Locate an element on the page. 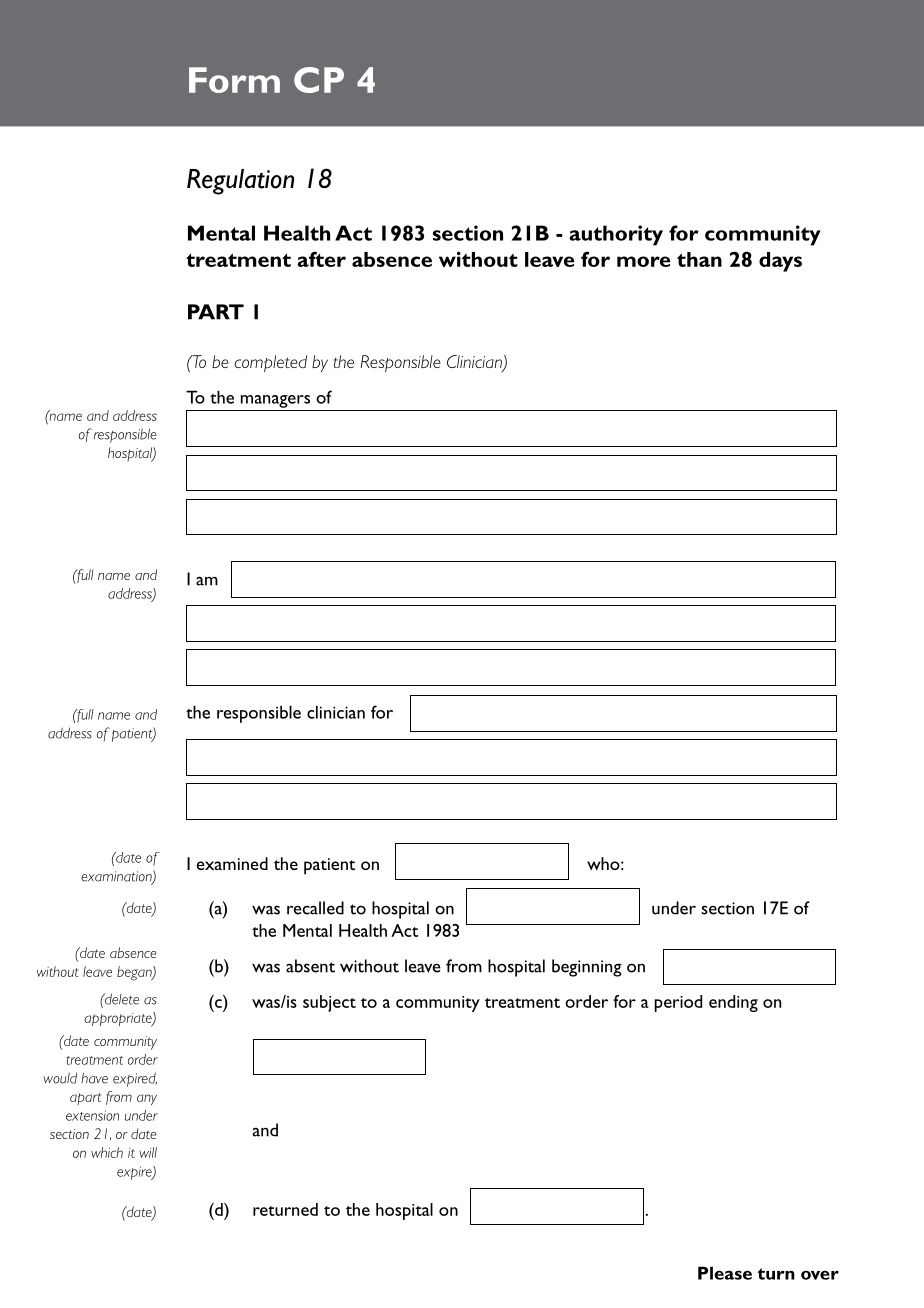  ending is located at coordinates (733, 1003).
